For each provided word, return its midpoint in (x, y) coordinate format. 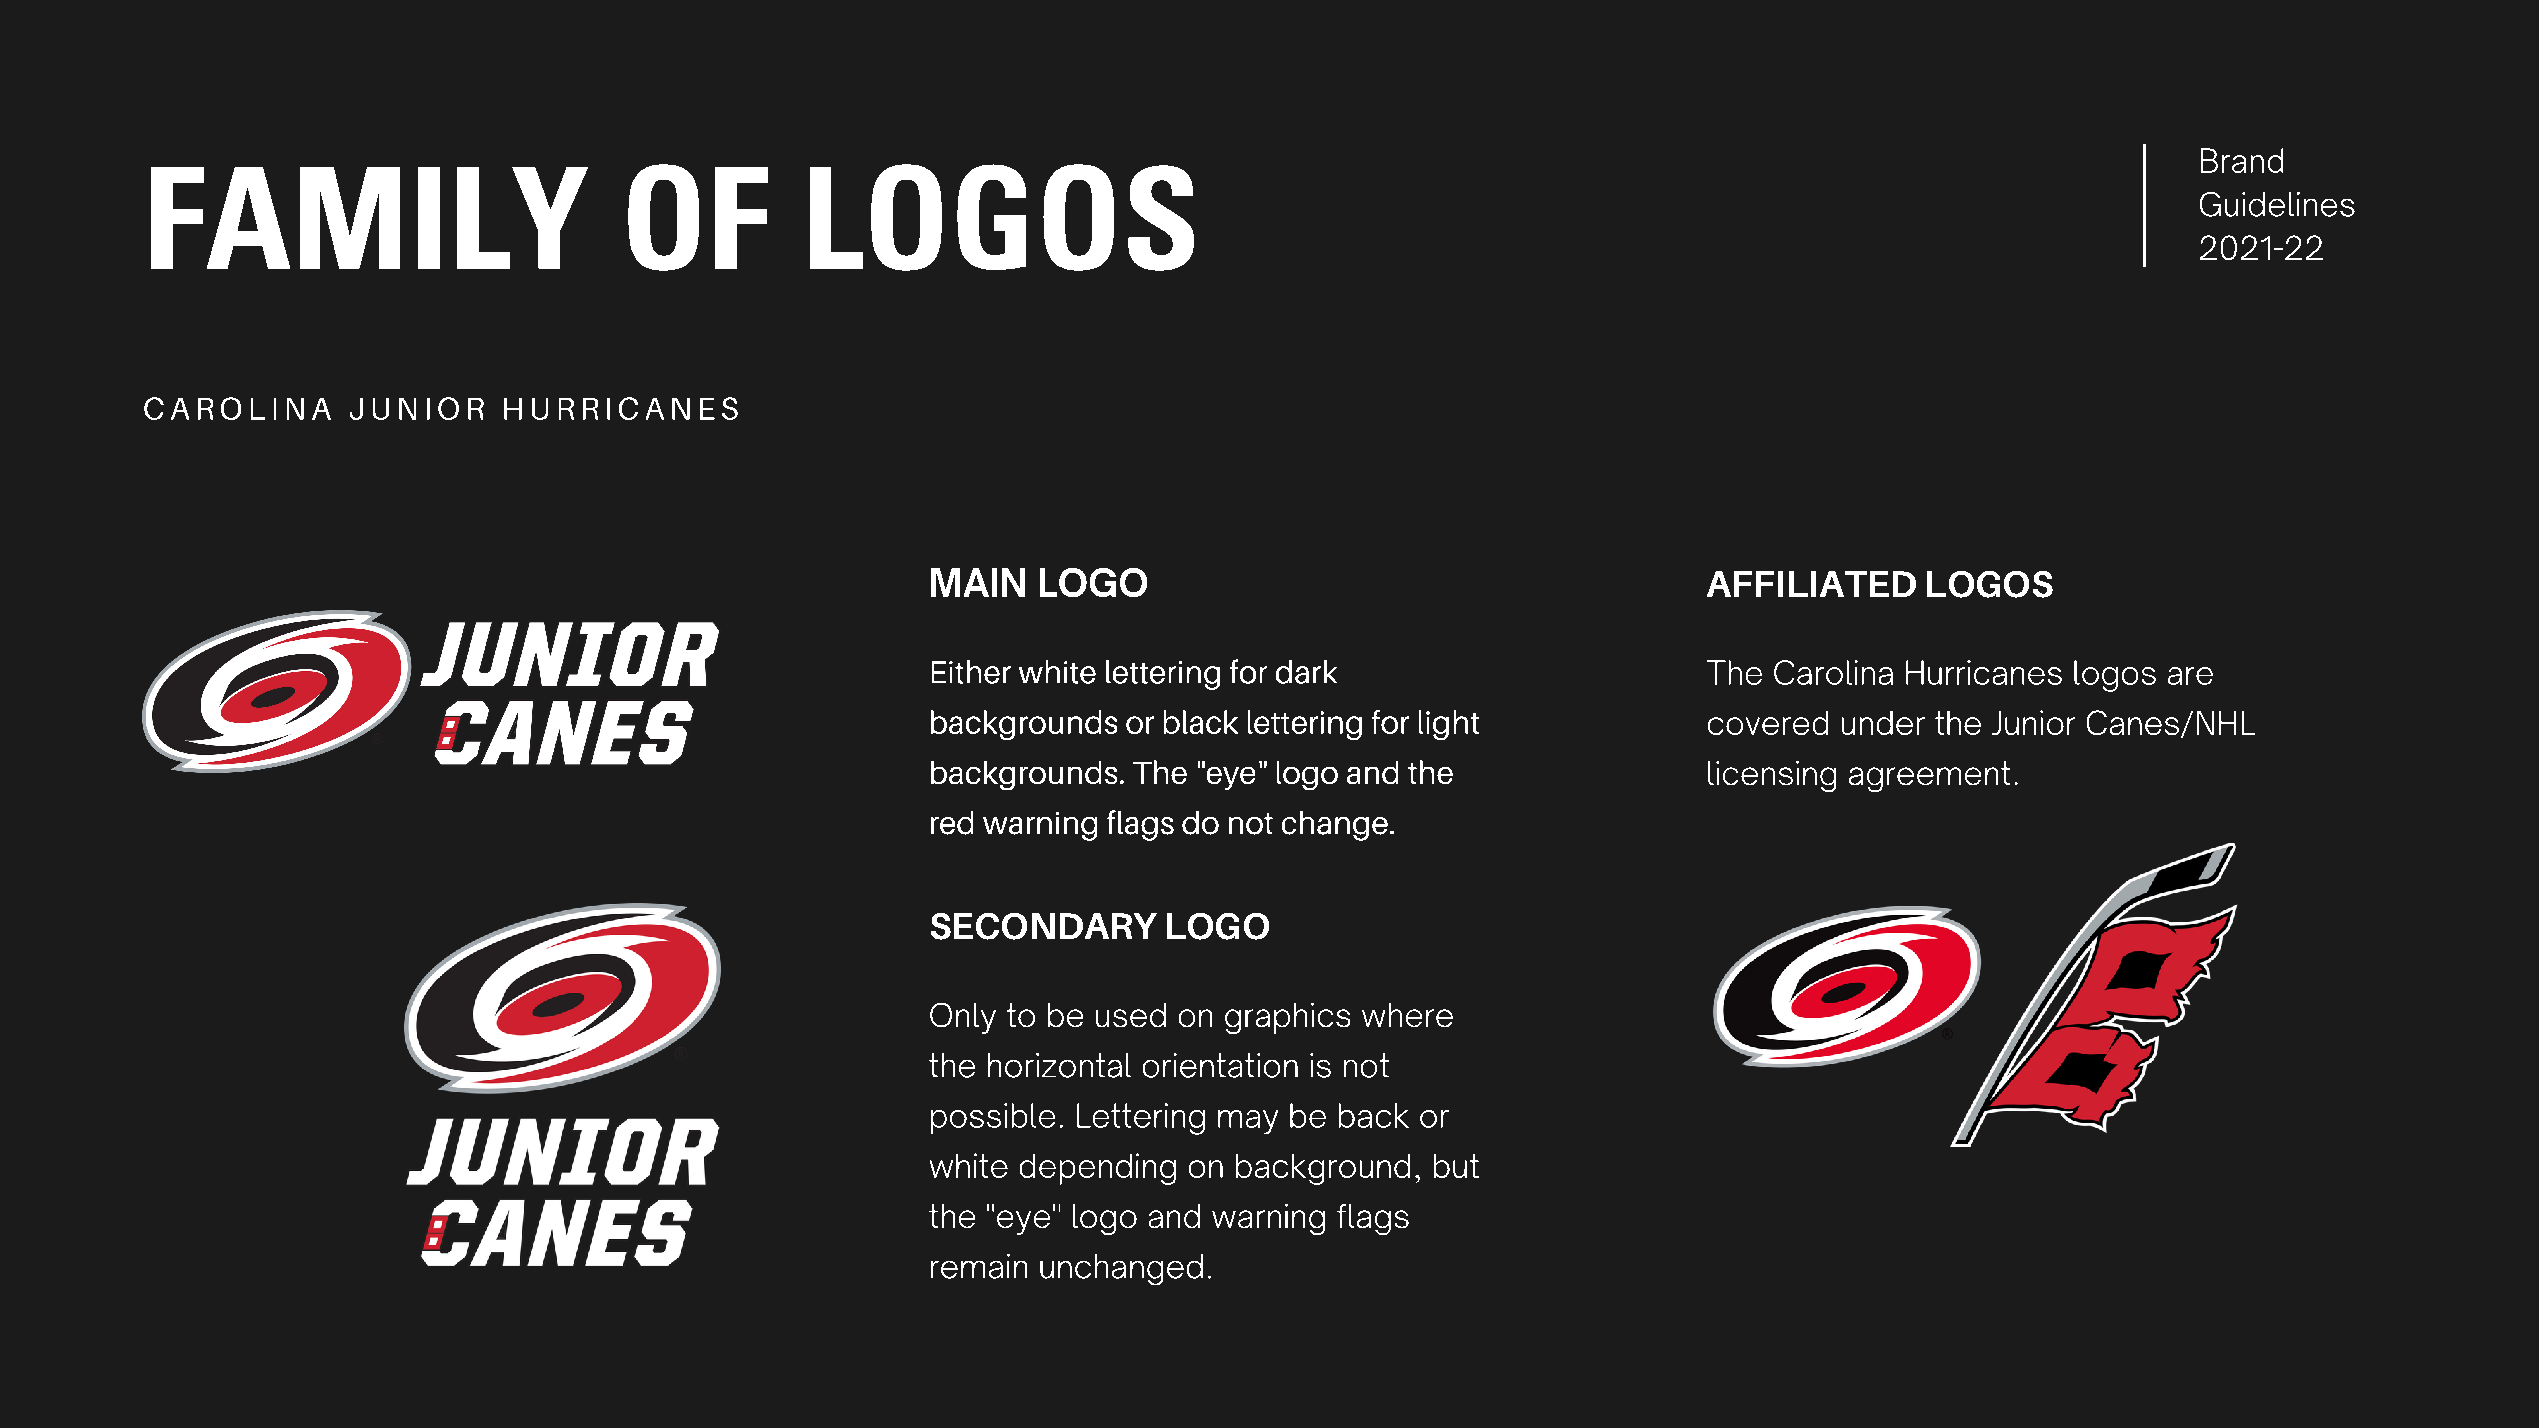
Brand (2242, 160)
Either (971, 672)
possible (993, 1118)
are (2190, 676)
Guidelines (2277, 204)
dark (1306, 672)
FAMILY (369, 218)
